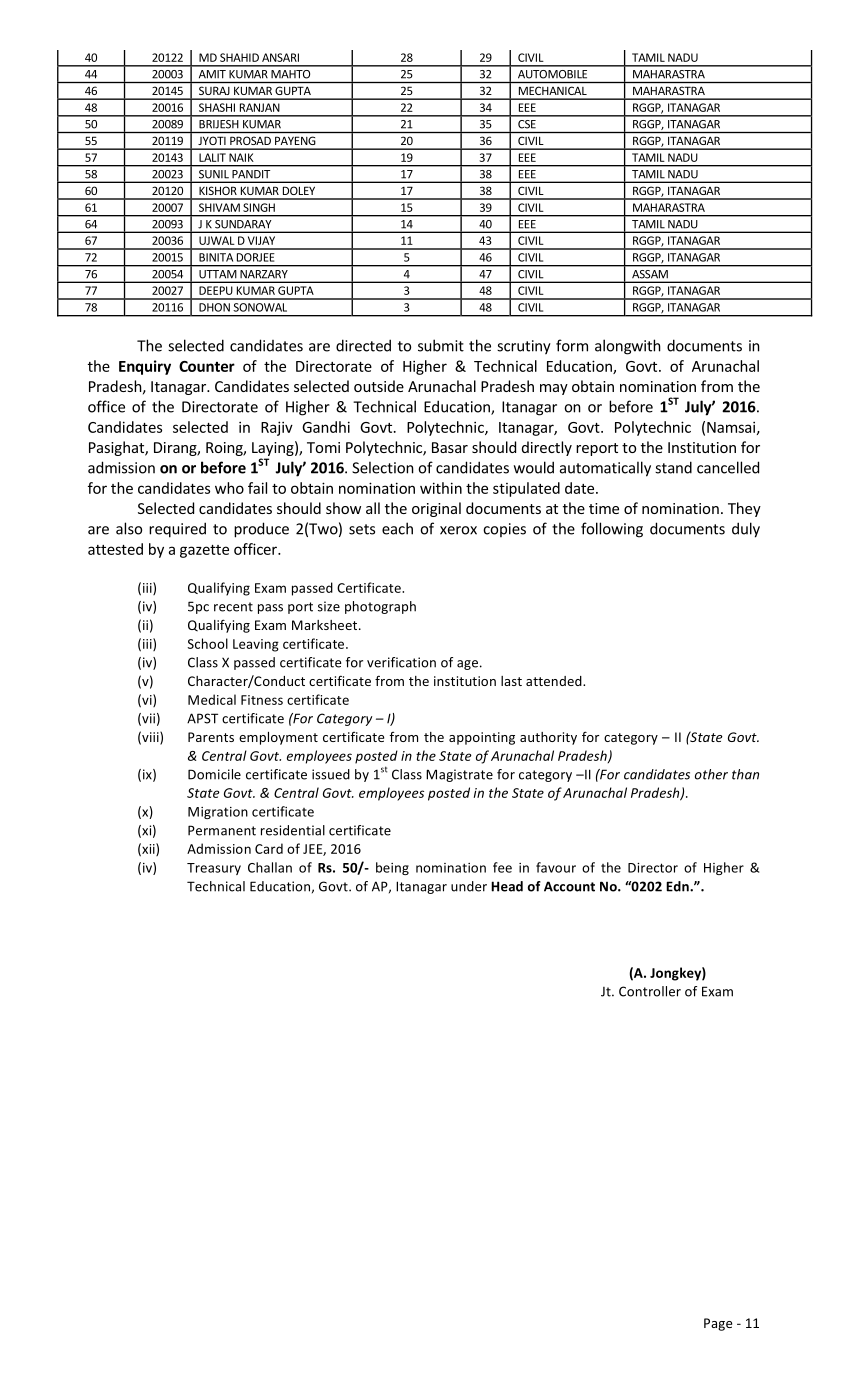 This image has width=849, height=1400. What do you see at coordinates (718, 1324) in the image?
I see `Page` at bounding box center [718, 1324].
